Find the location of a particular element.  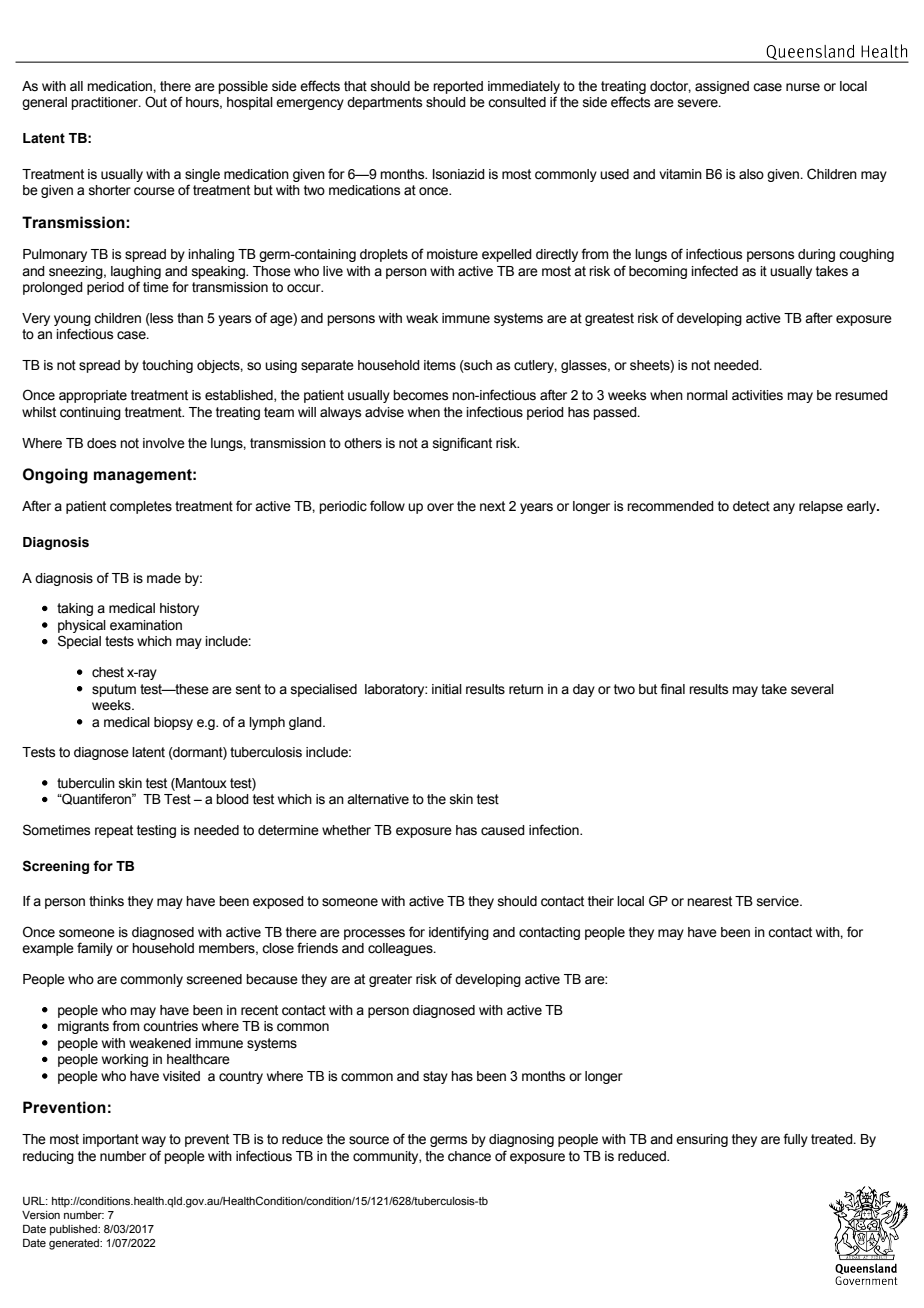

detect is located at coordinates (751, 506).
